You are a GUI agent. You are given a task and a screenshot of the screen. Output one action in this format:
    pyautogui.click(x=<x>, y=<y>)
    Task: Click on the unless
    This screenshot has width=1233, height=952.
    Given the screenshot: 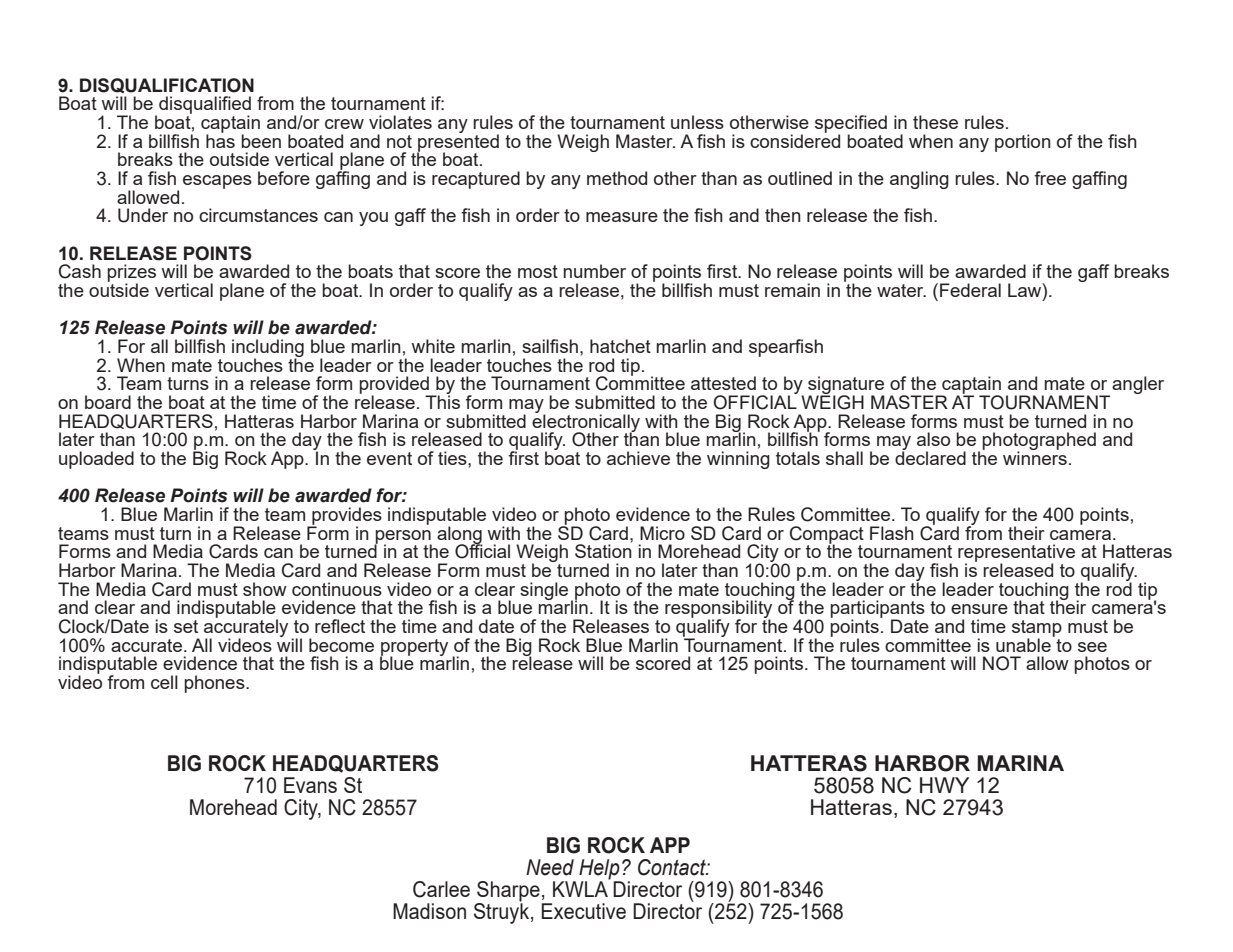 What is the action you would take?
    pyautogui.click(x=697, y=122)
